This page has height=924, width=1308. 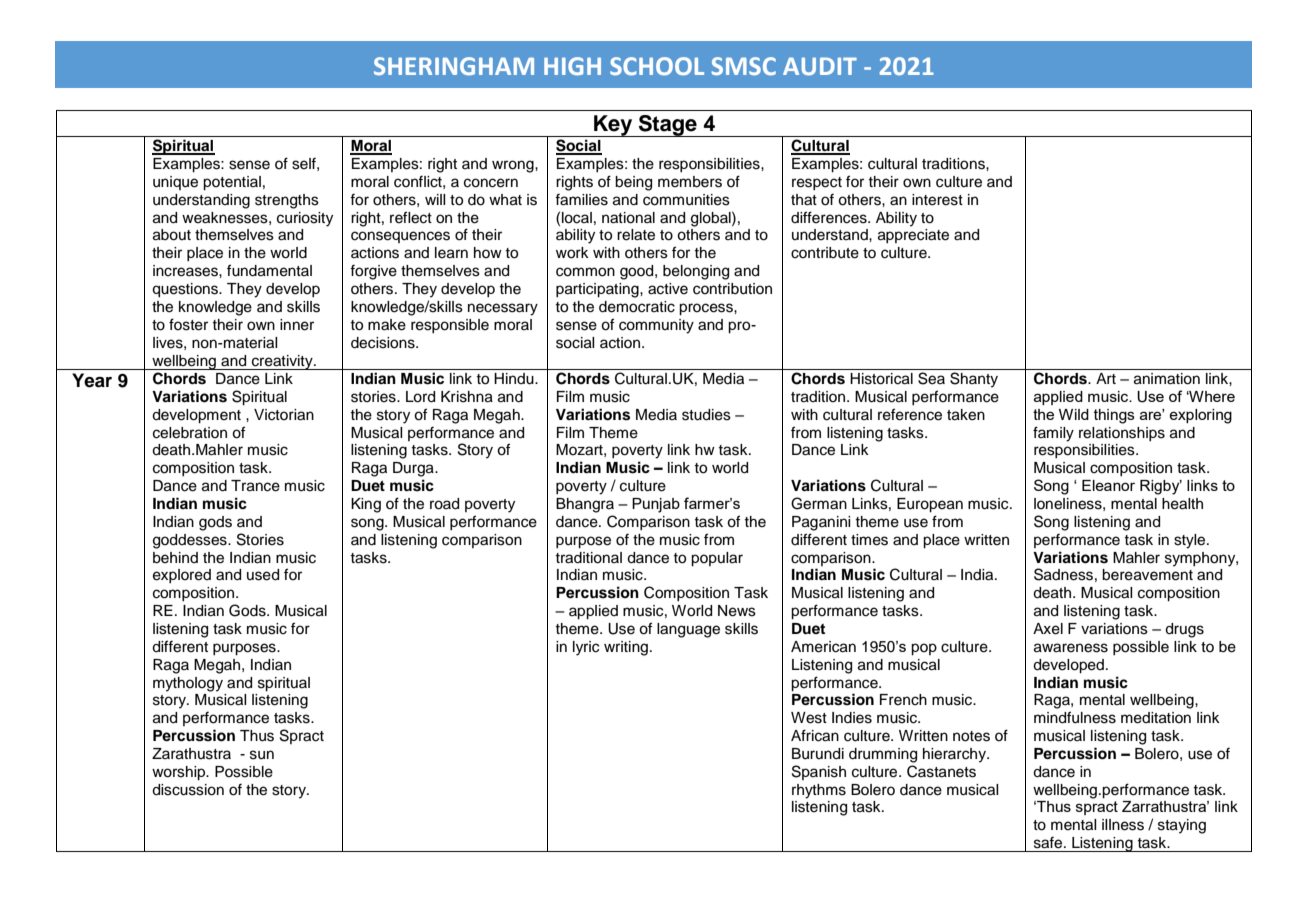 What do you see at coordinates (717, 559) in the page?
I see `popular` at bounding box center [717, 559].
